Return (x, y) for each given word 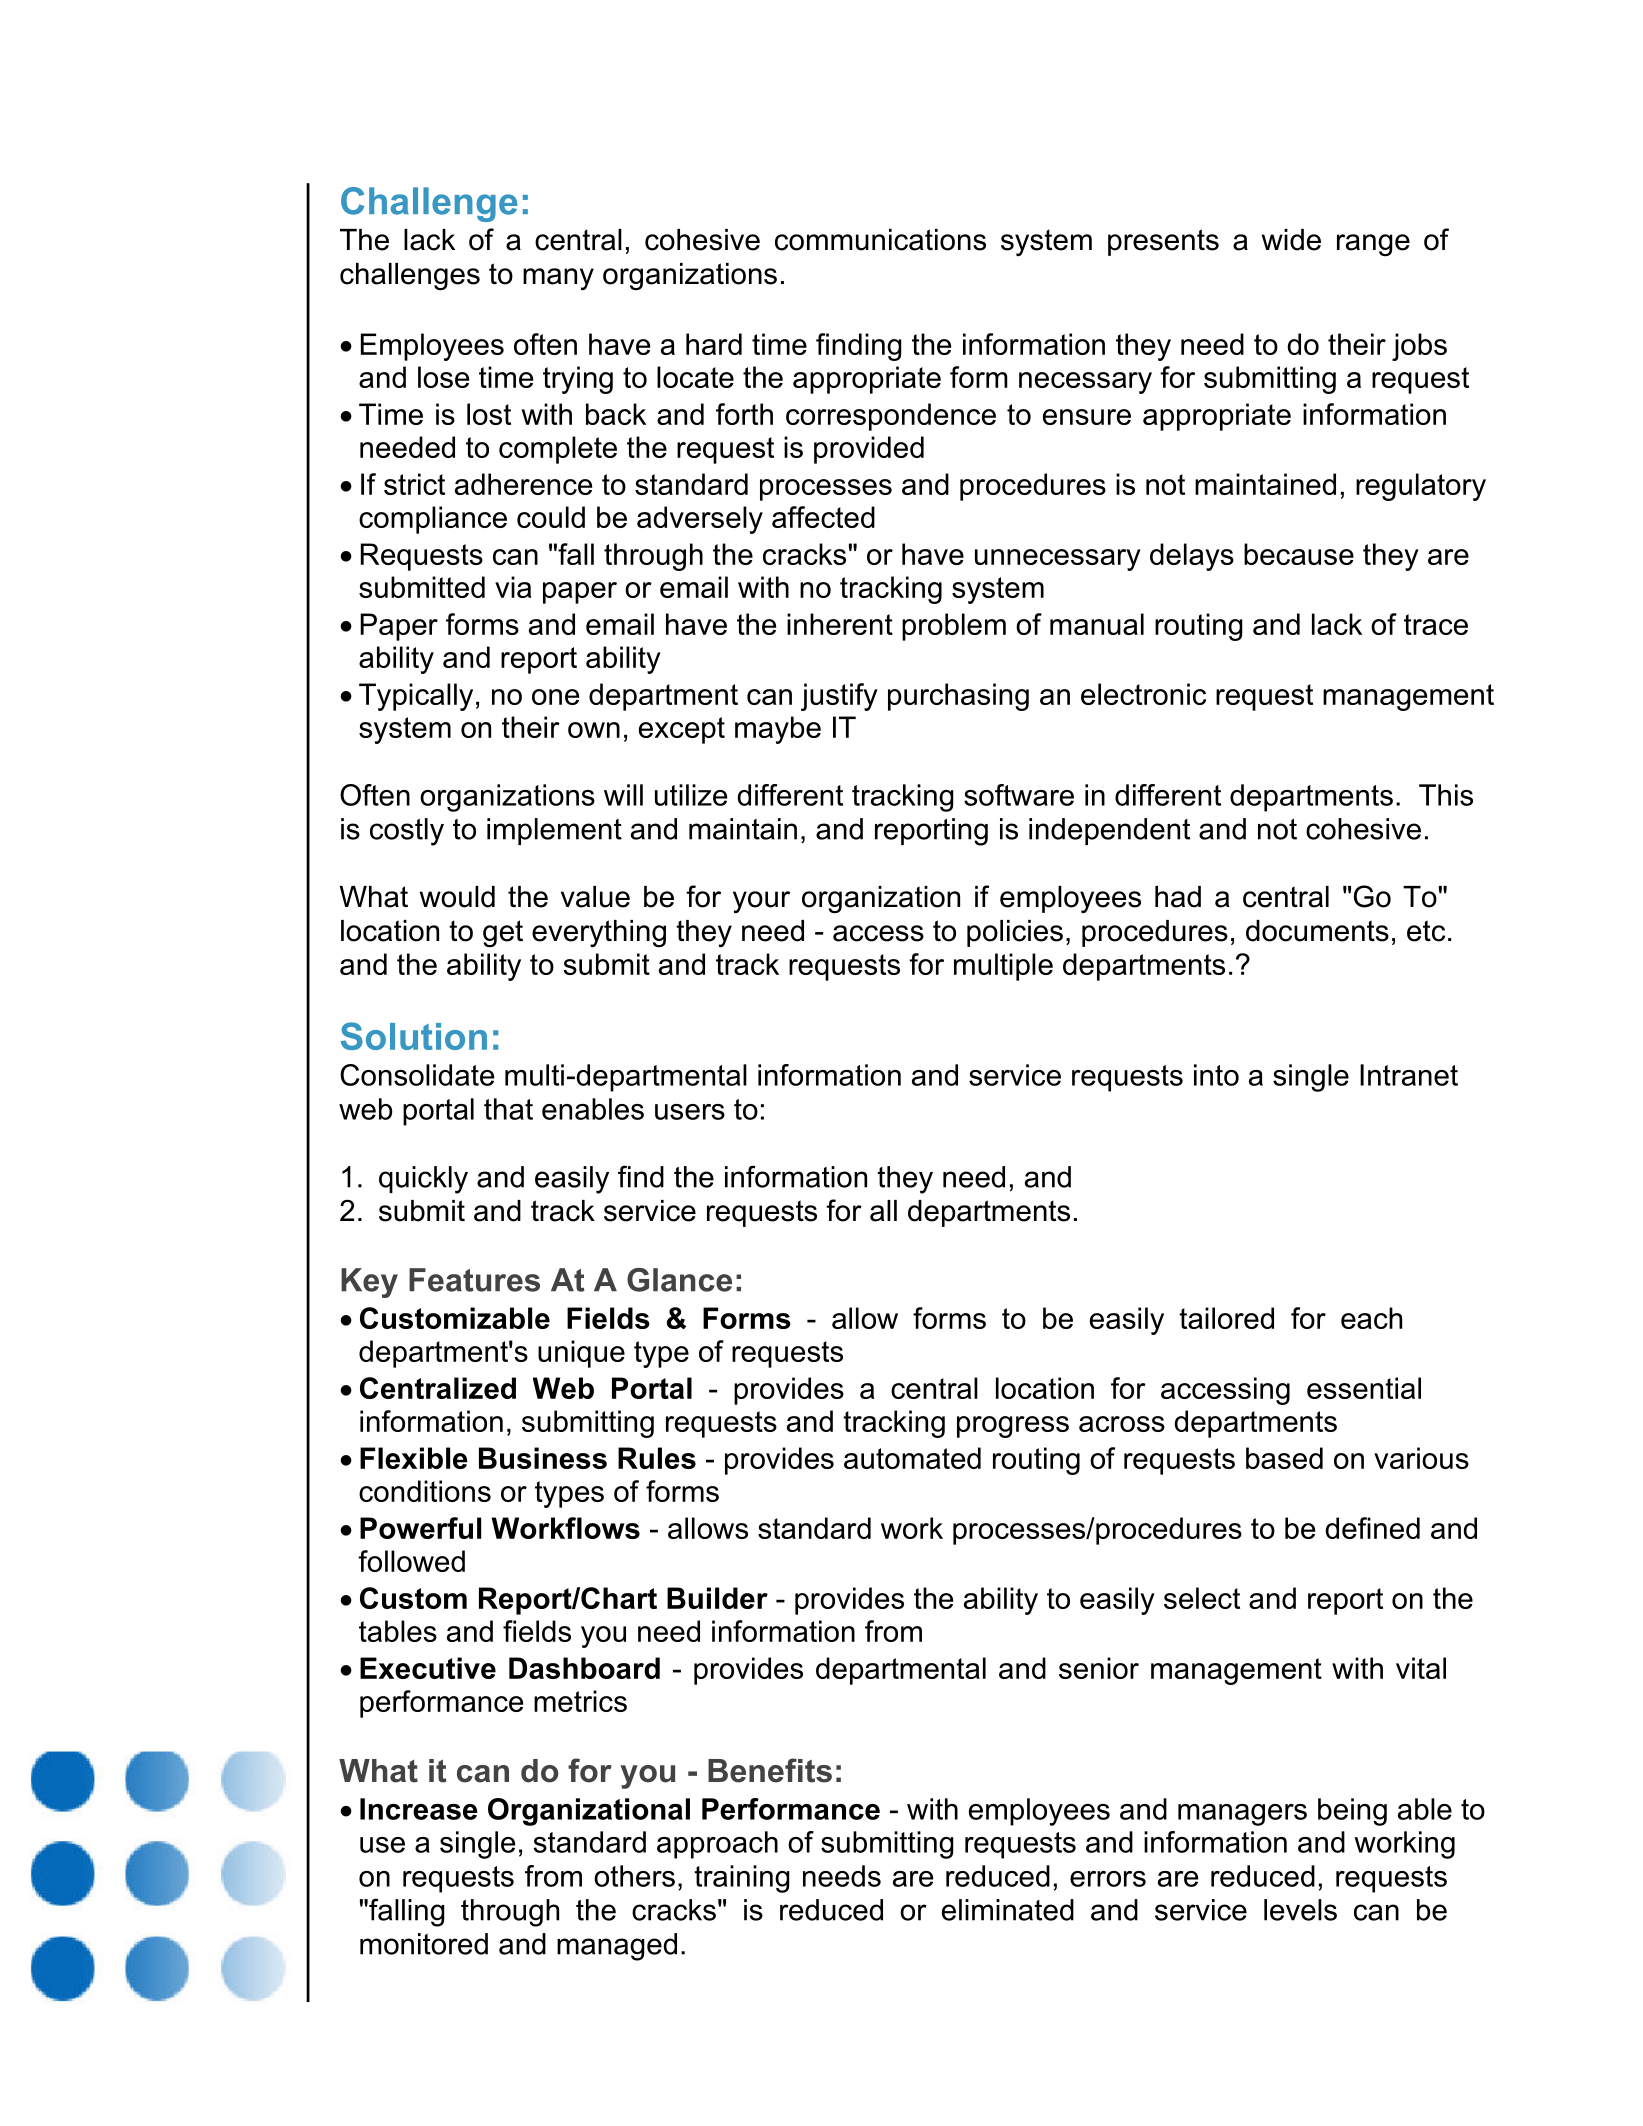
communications (880, 240)
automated (912, 1458)
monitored (424, 1944)
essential (1364, 1388)
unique (581, 1354)
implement (554, 831)
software (1019, 795)
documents (1317, 931)
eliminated (1008, 1910)
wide (1291, 240)
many (558, 279)
